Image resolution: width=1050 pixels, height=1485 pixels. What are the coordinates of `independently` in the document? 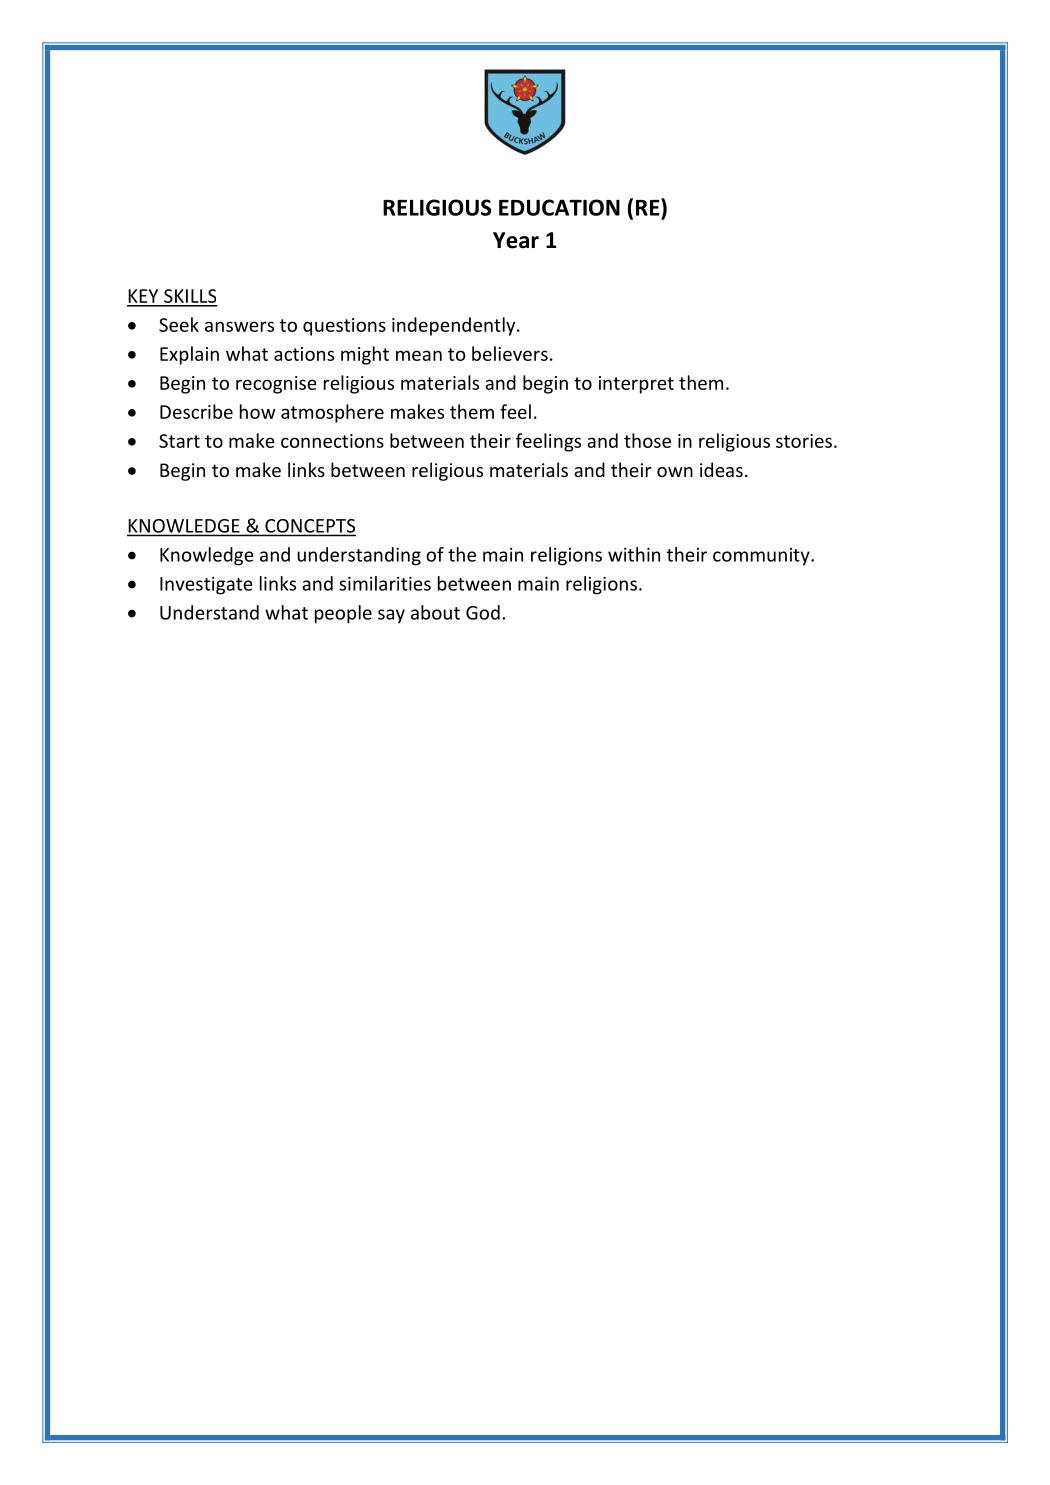 It's located at (455, 326).
